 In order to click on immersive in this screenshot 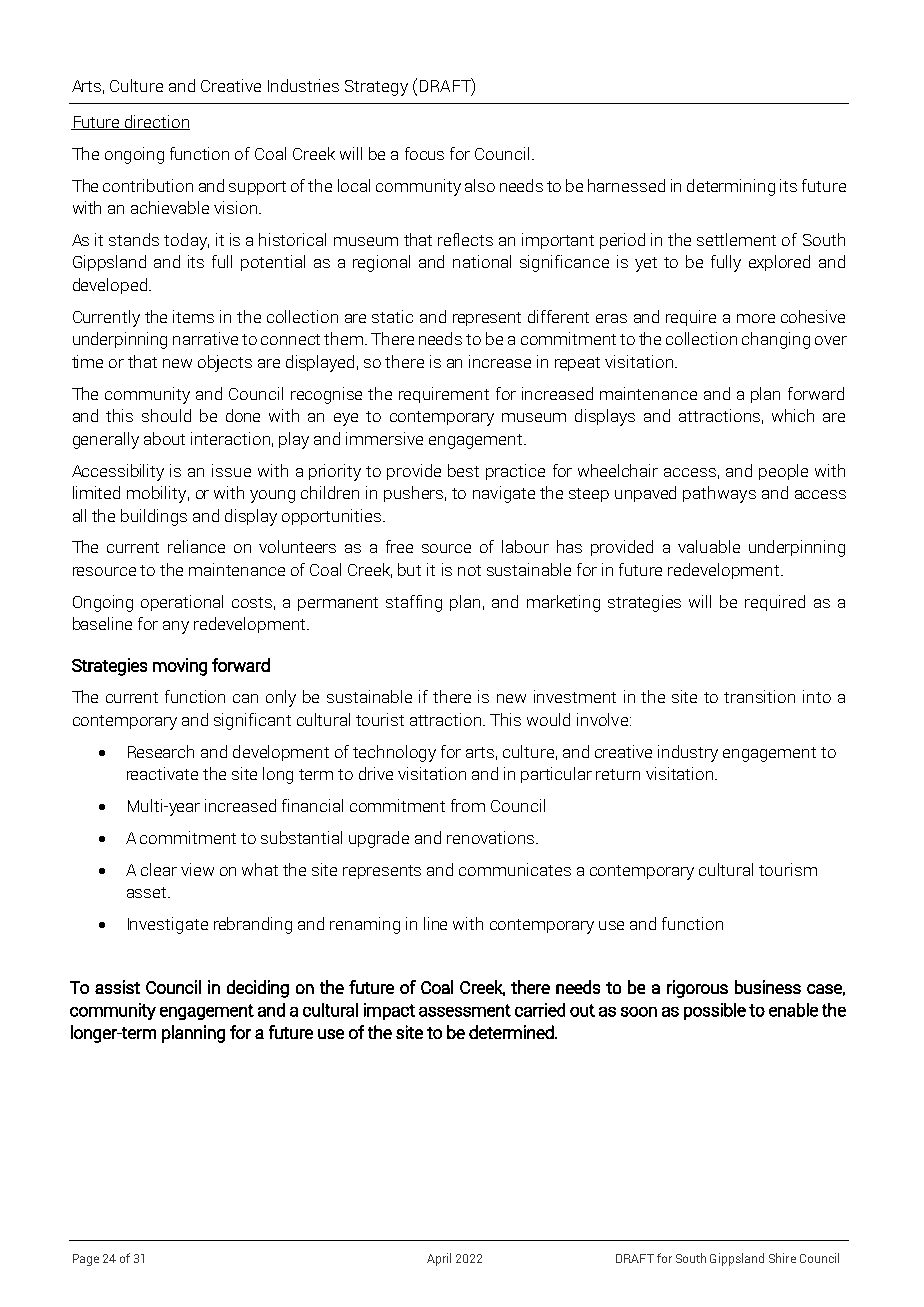, I will do `click(384, 438)`.
